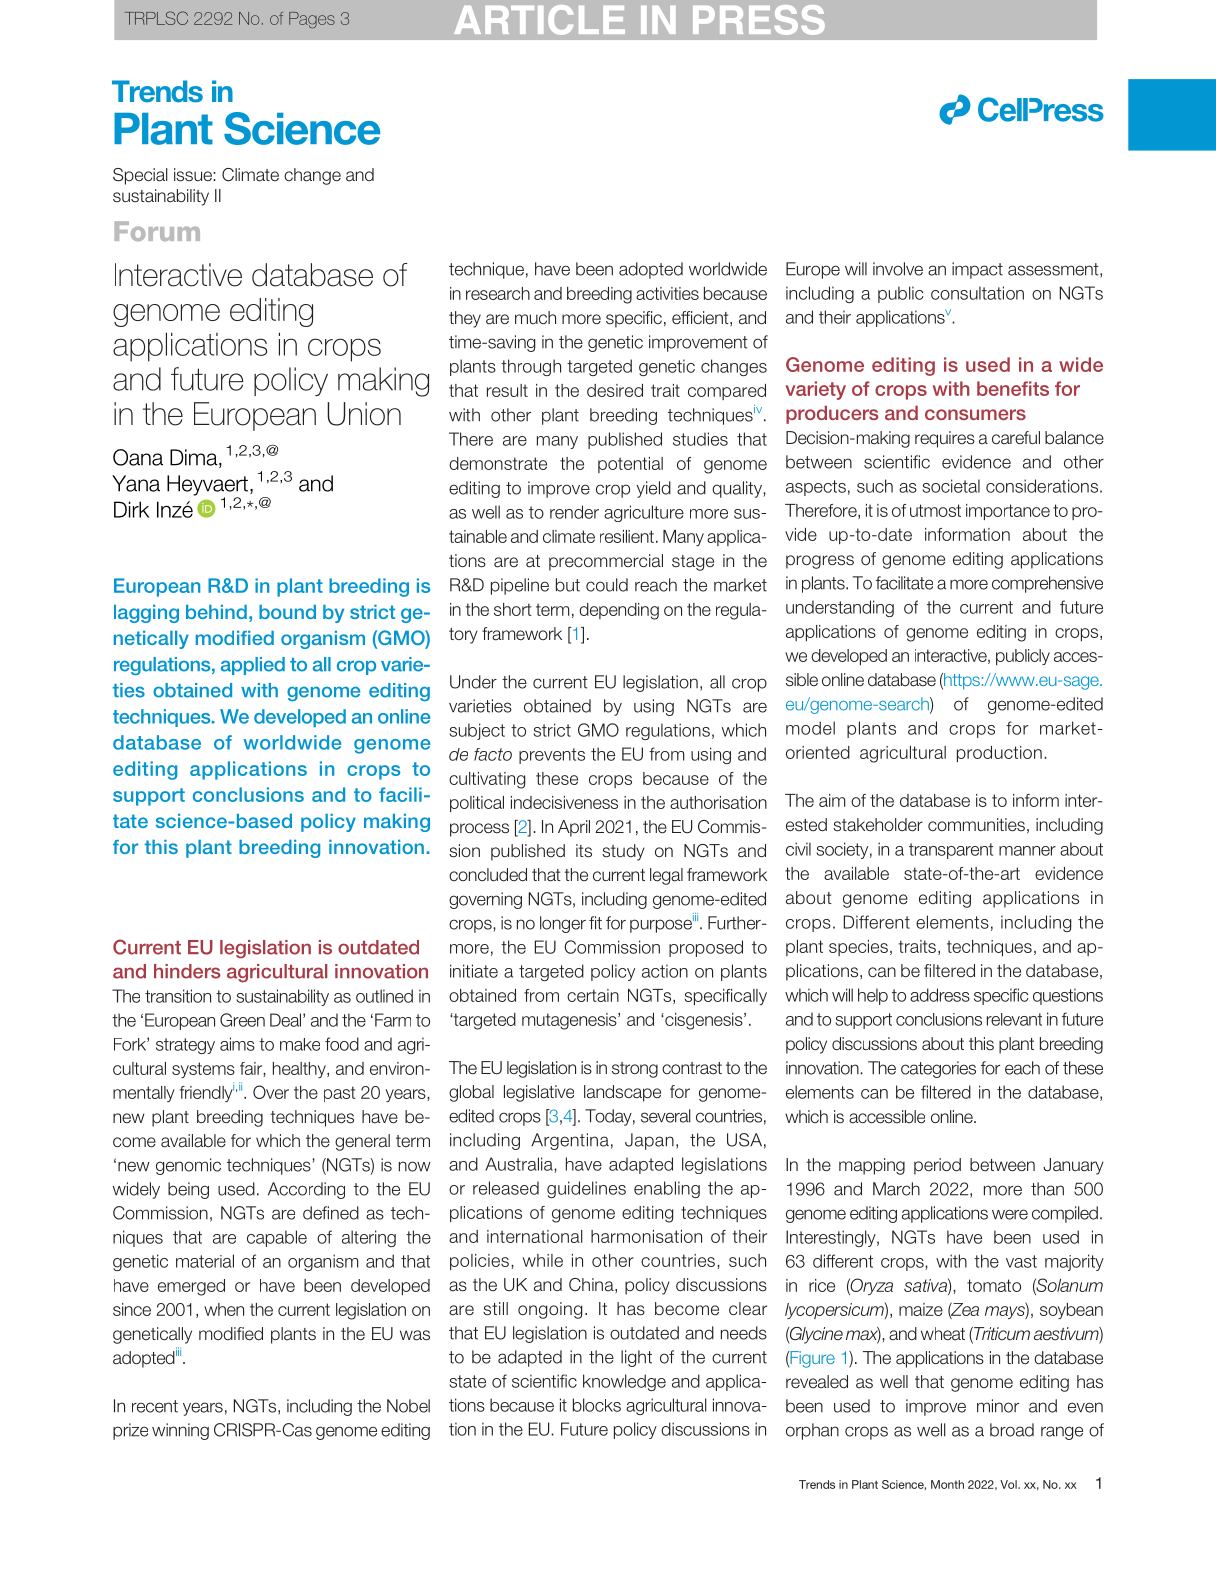 The width and height of the image is (1216, 1579). Describe the element at coordinates (593, 995) in the image. I see `certain` at that location.
